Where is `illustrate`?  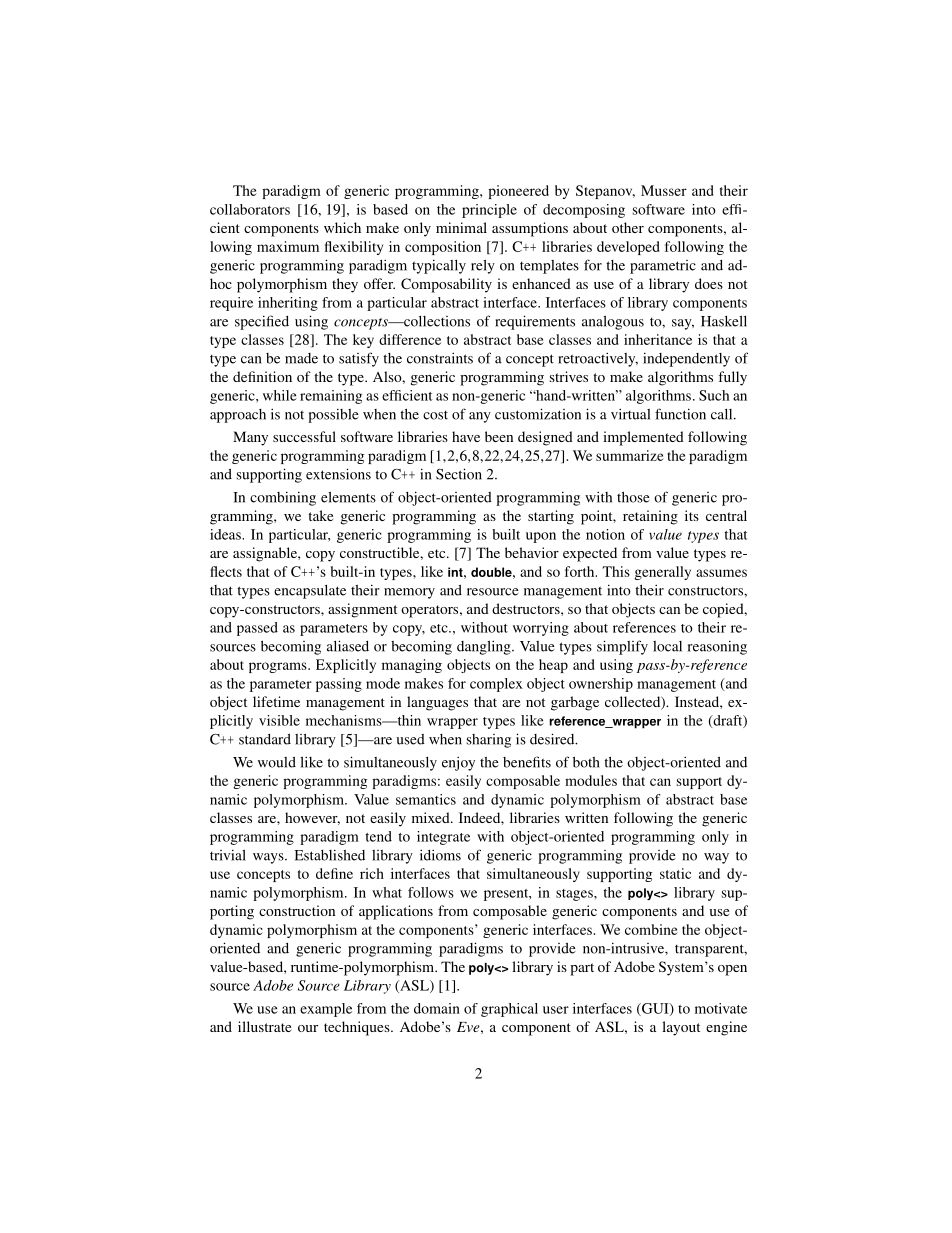 illustrate is located at coordinates (264, 1026).
